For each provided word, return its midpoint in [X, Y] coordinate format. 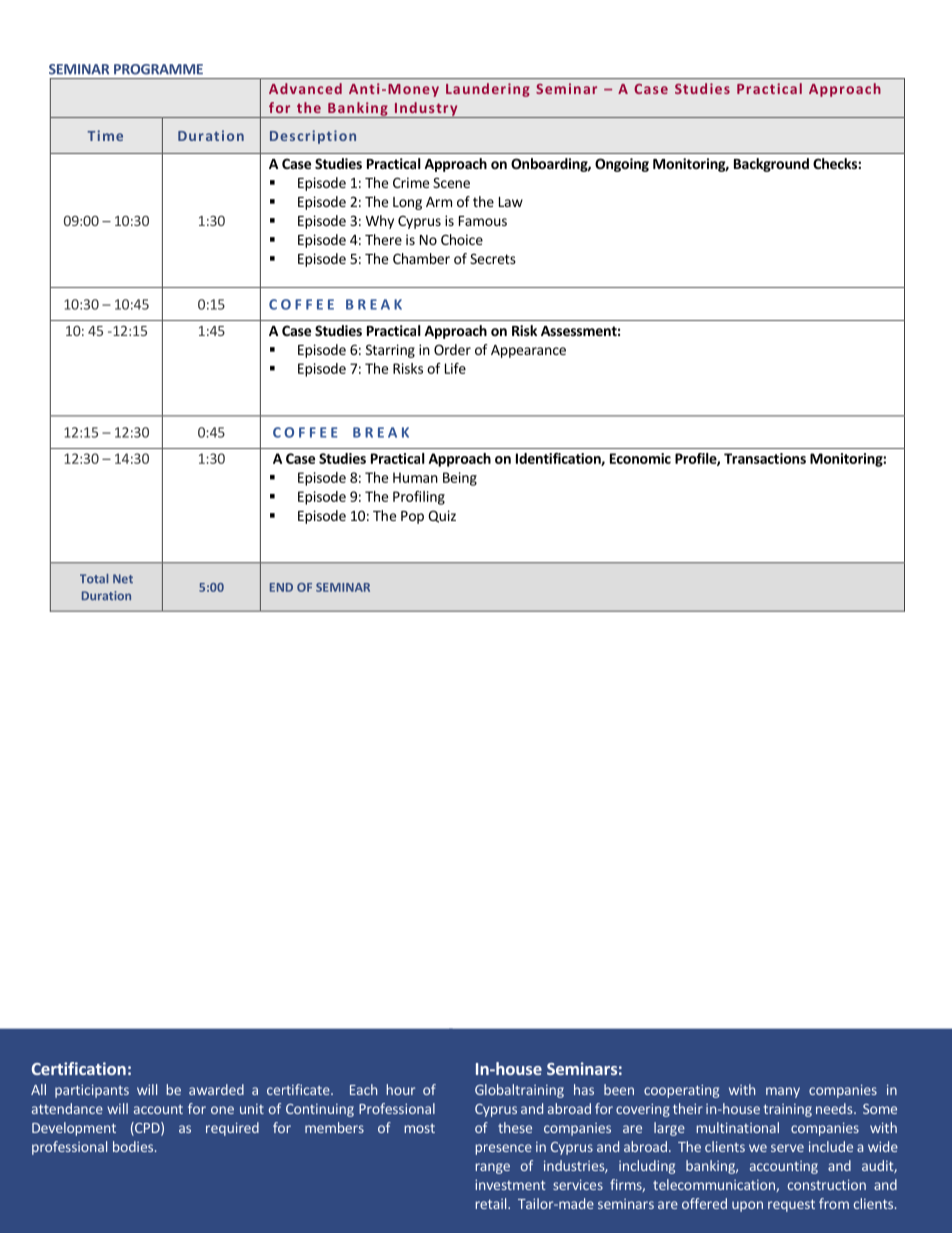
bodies [133, 1146]
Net [123, 579]
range [492, 1168]
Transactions [765, 458]
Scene [451, 182]
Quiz [442, 516]
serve [787, 1148]
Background [771, 165]
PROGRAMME [158, 69]
